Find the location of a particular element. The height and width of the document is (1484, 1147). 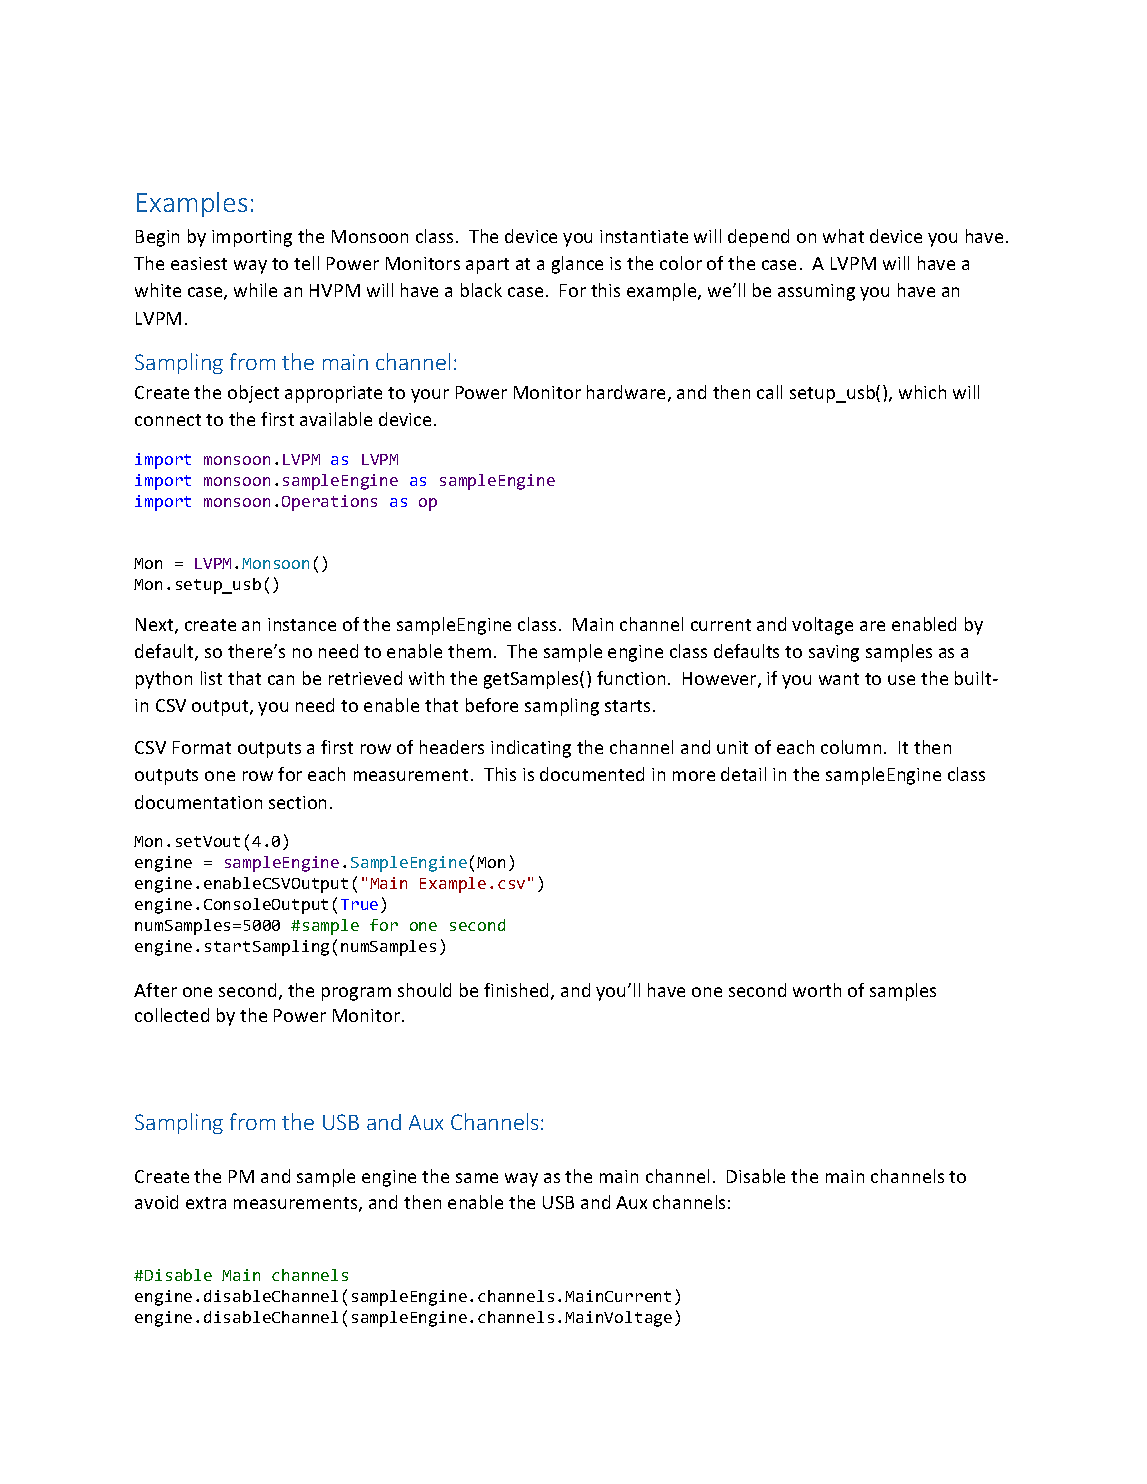

column is located at coordinates (851, 747).
